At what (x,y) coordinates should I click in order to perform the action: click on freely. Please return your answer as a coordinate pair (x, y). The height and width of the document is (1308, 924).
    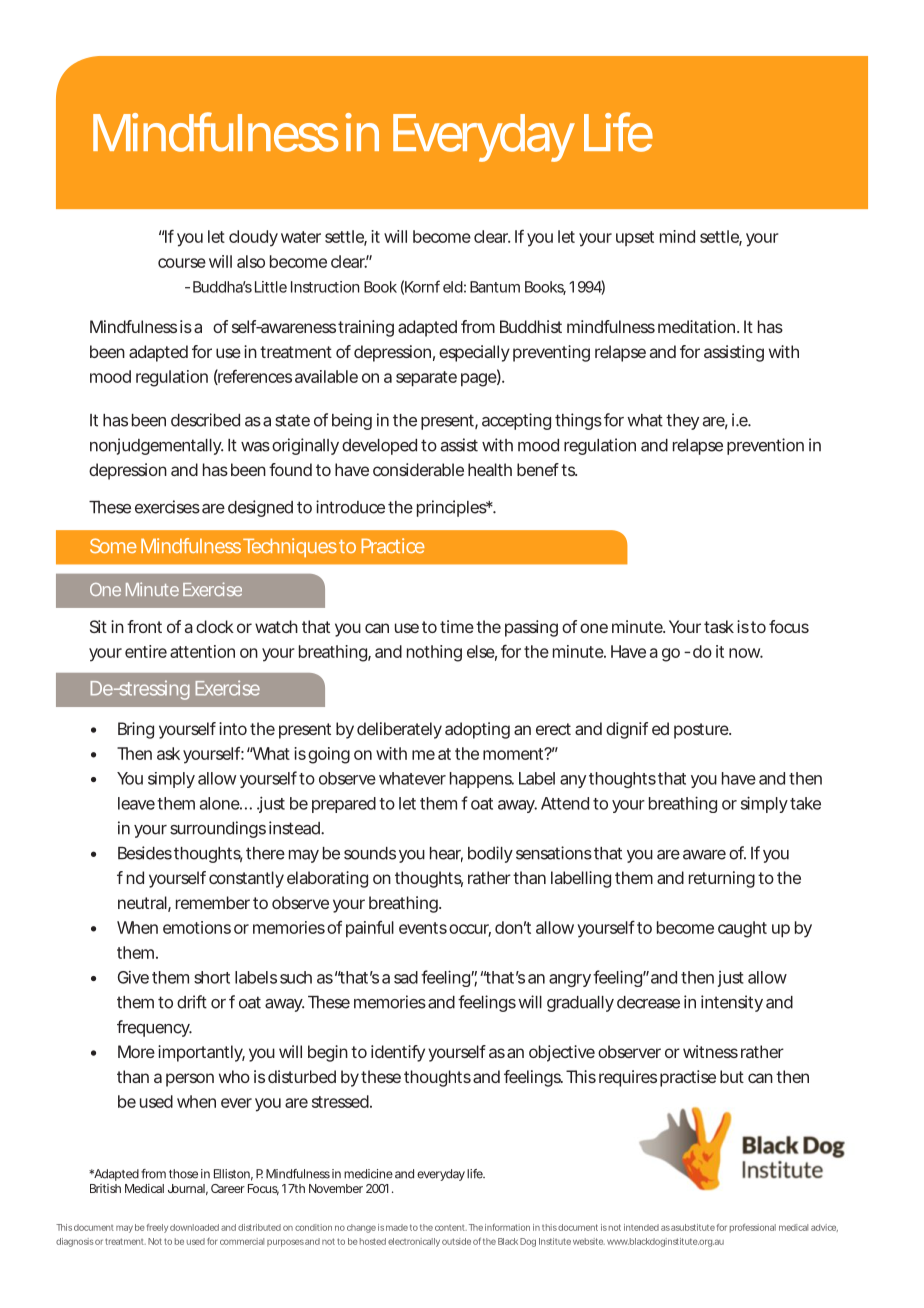
    Looking at the image, I should click on (157, 1228).
